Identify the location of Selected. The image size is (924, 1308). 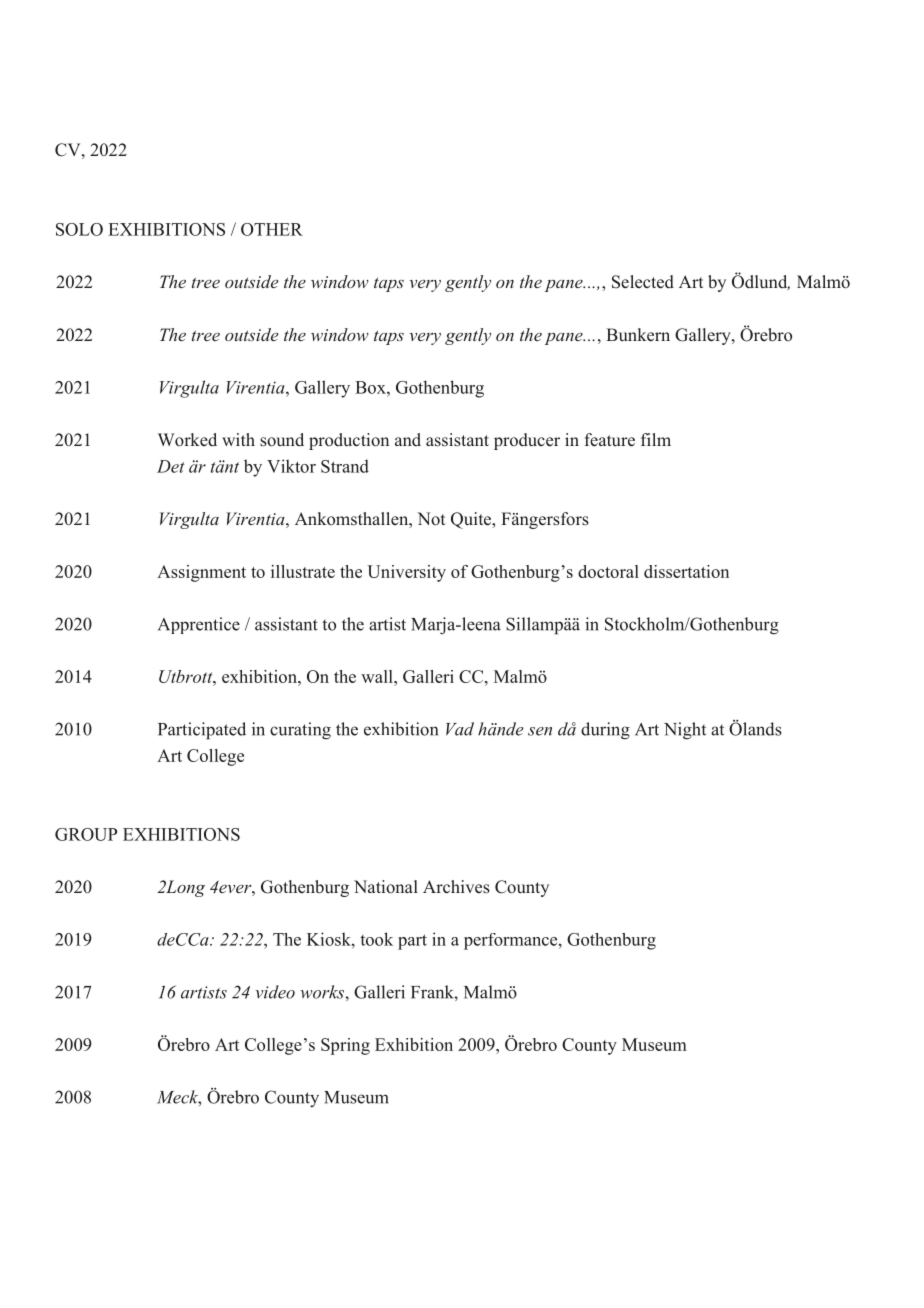
(643, 282).
